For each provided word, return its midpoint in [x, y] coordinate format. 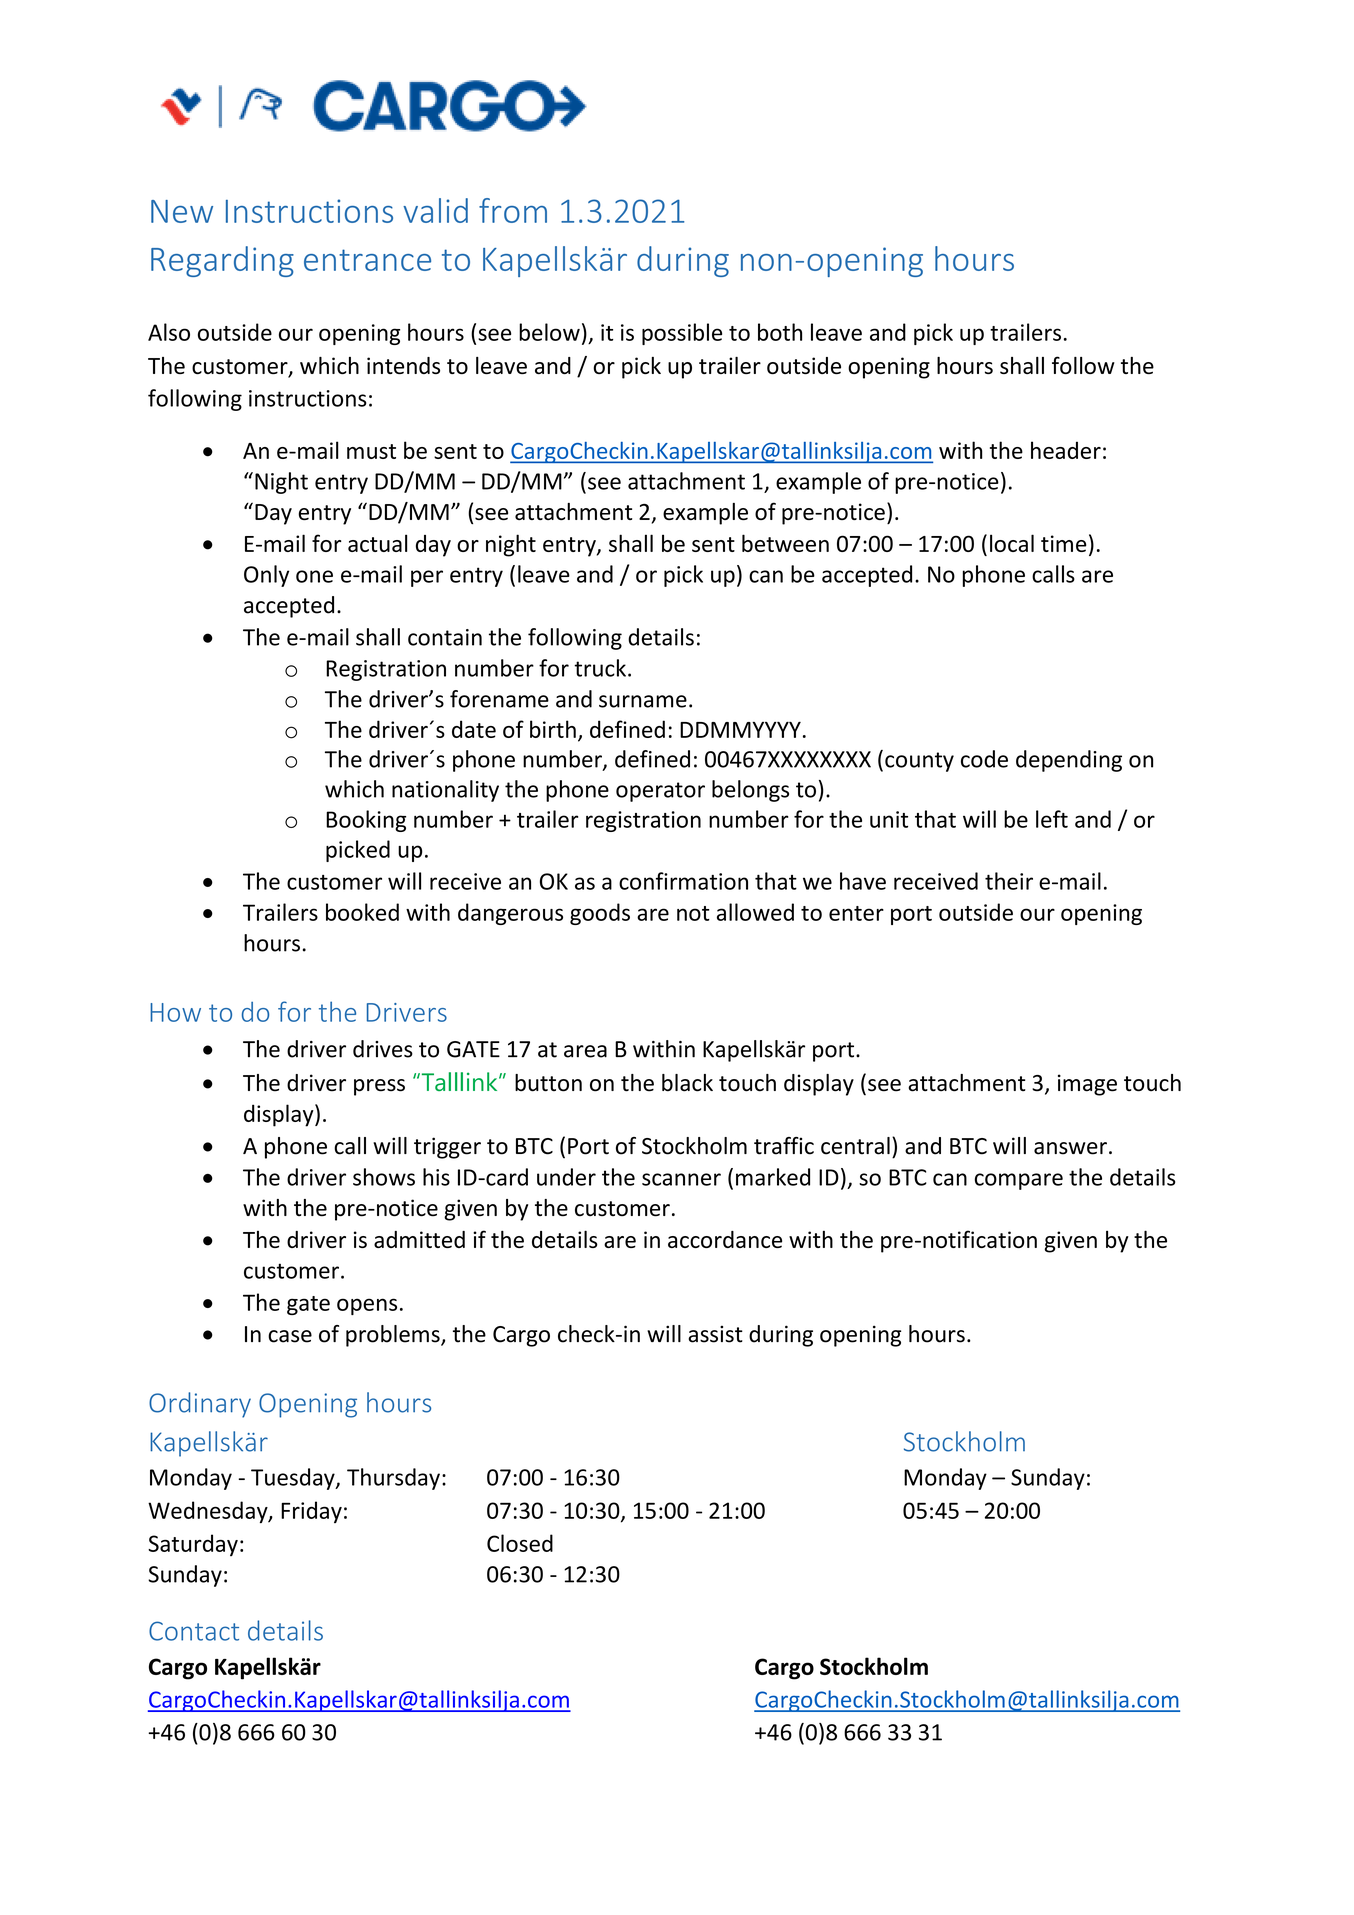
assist [715, 1334]
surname [643, 701]
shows [384, 1177]
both [780, 332]
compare [1019, 1181]
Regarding [222, 261]
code [984, 759]
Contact [194, 1631]
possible [682, 334]
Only [266, 576]
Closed [520, 1543]
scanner [681, 1179]
